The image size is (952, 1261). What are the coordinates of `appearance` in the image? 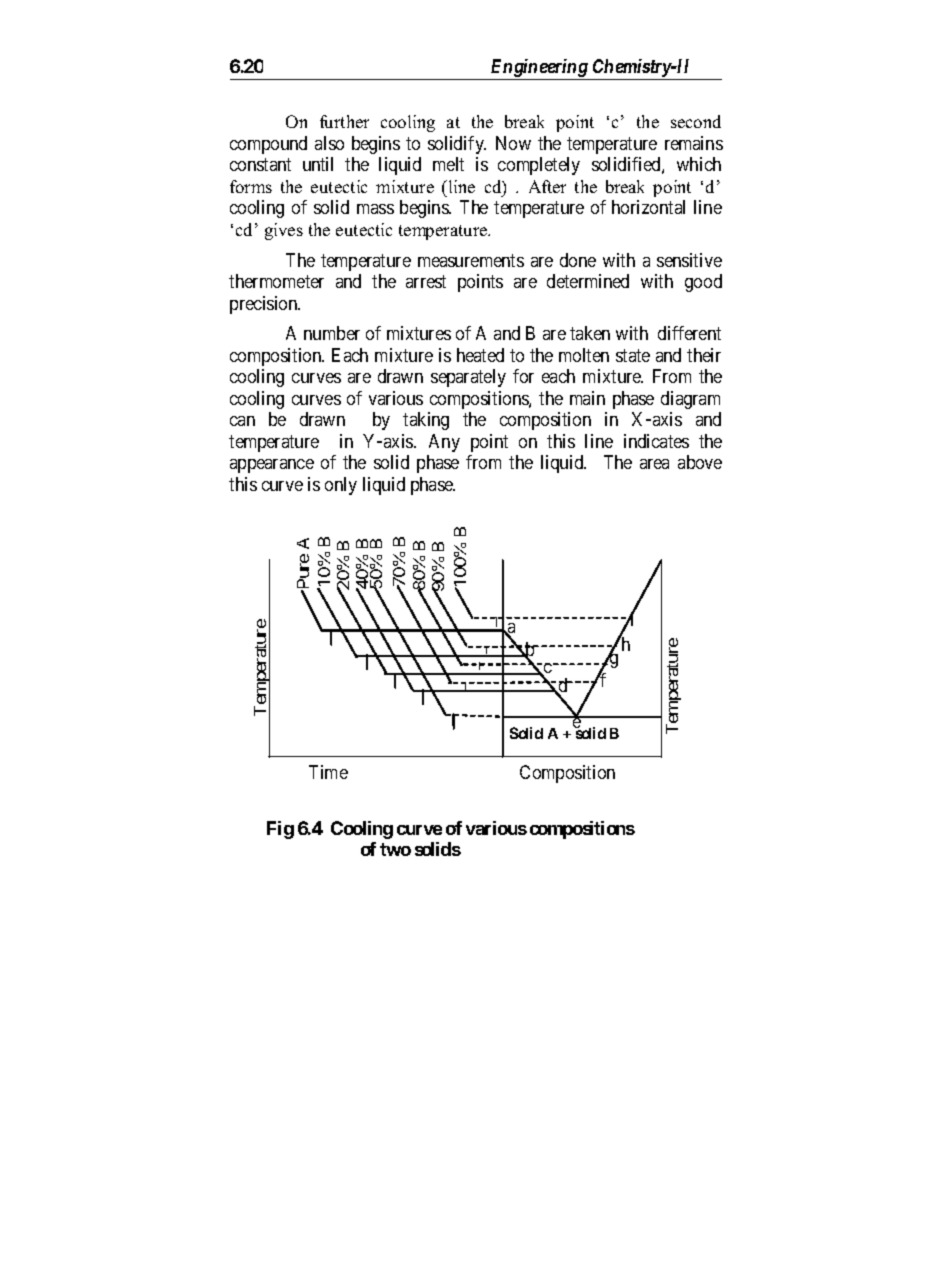 It's located at (272, 466).
